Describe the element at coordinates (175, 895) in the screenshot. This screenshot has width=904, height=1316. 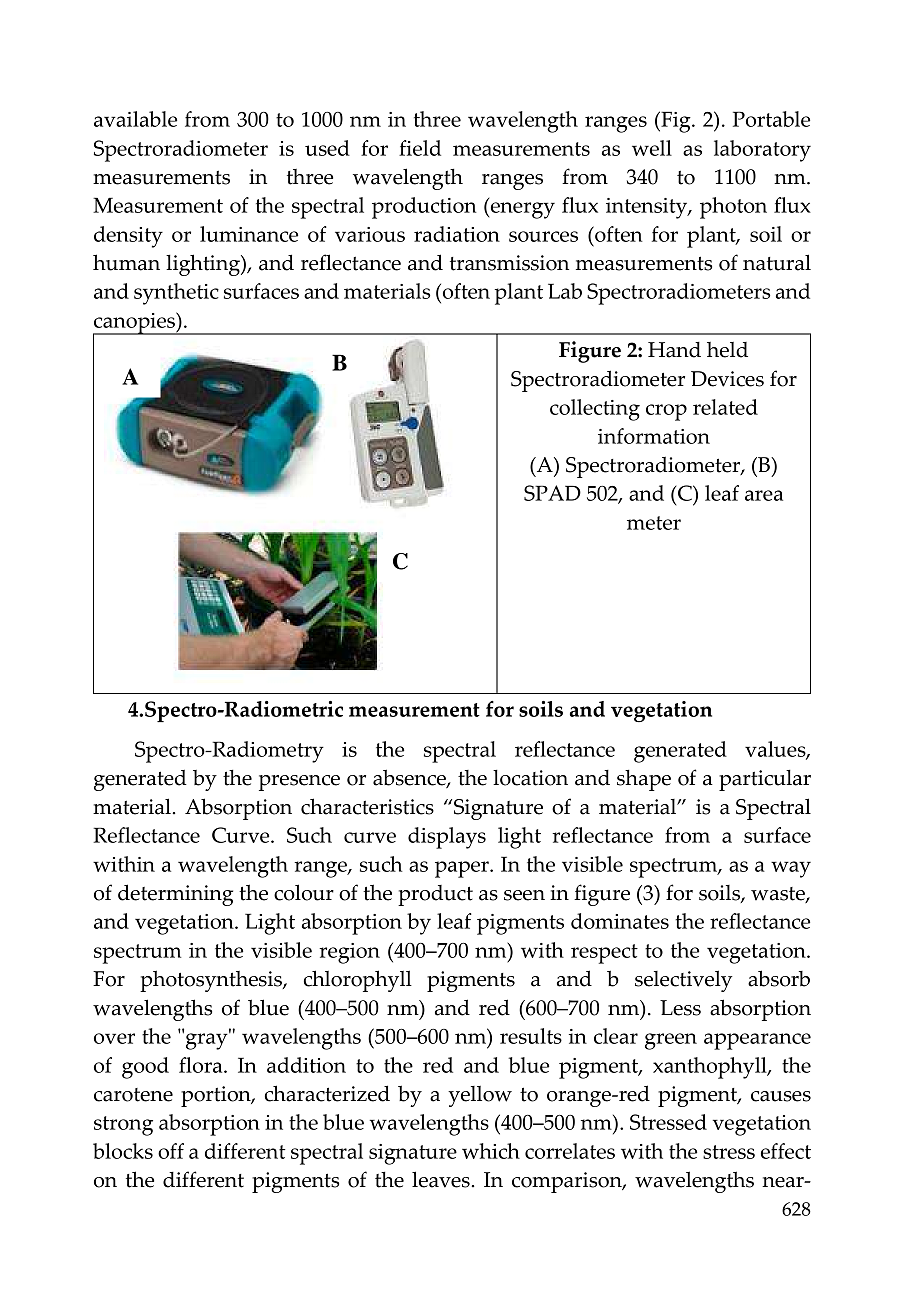
I see `determining` at that location.
